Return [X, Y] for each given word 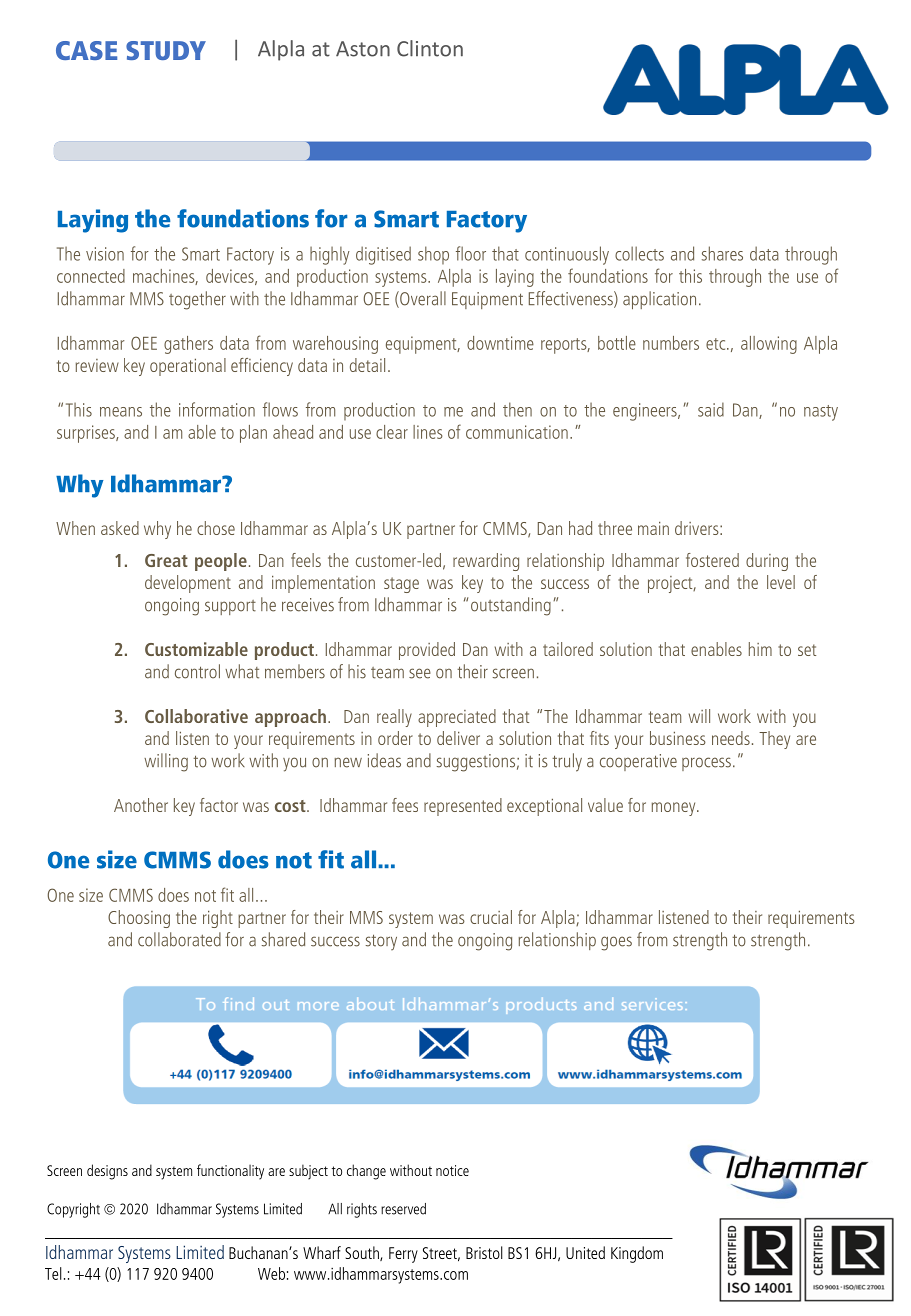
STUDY [166, 50]
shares [722, 253]
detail [367, 365]
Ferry [403, 1255]
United [585, 1252]
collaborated [179, 939]
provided [427, 651]
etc [717, 344]
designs [107, 1172]
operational [188, 367]
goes [616, 943]
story [381, 942]
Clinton [430, 48]
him [760, 649]
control [197, 671]
